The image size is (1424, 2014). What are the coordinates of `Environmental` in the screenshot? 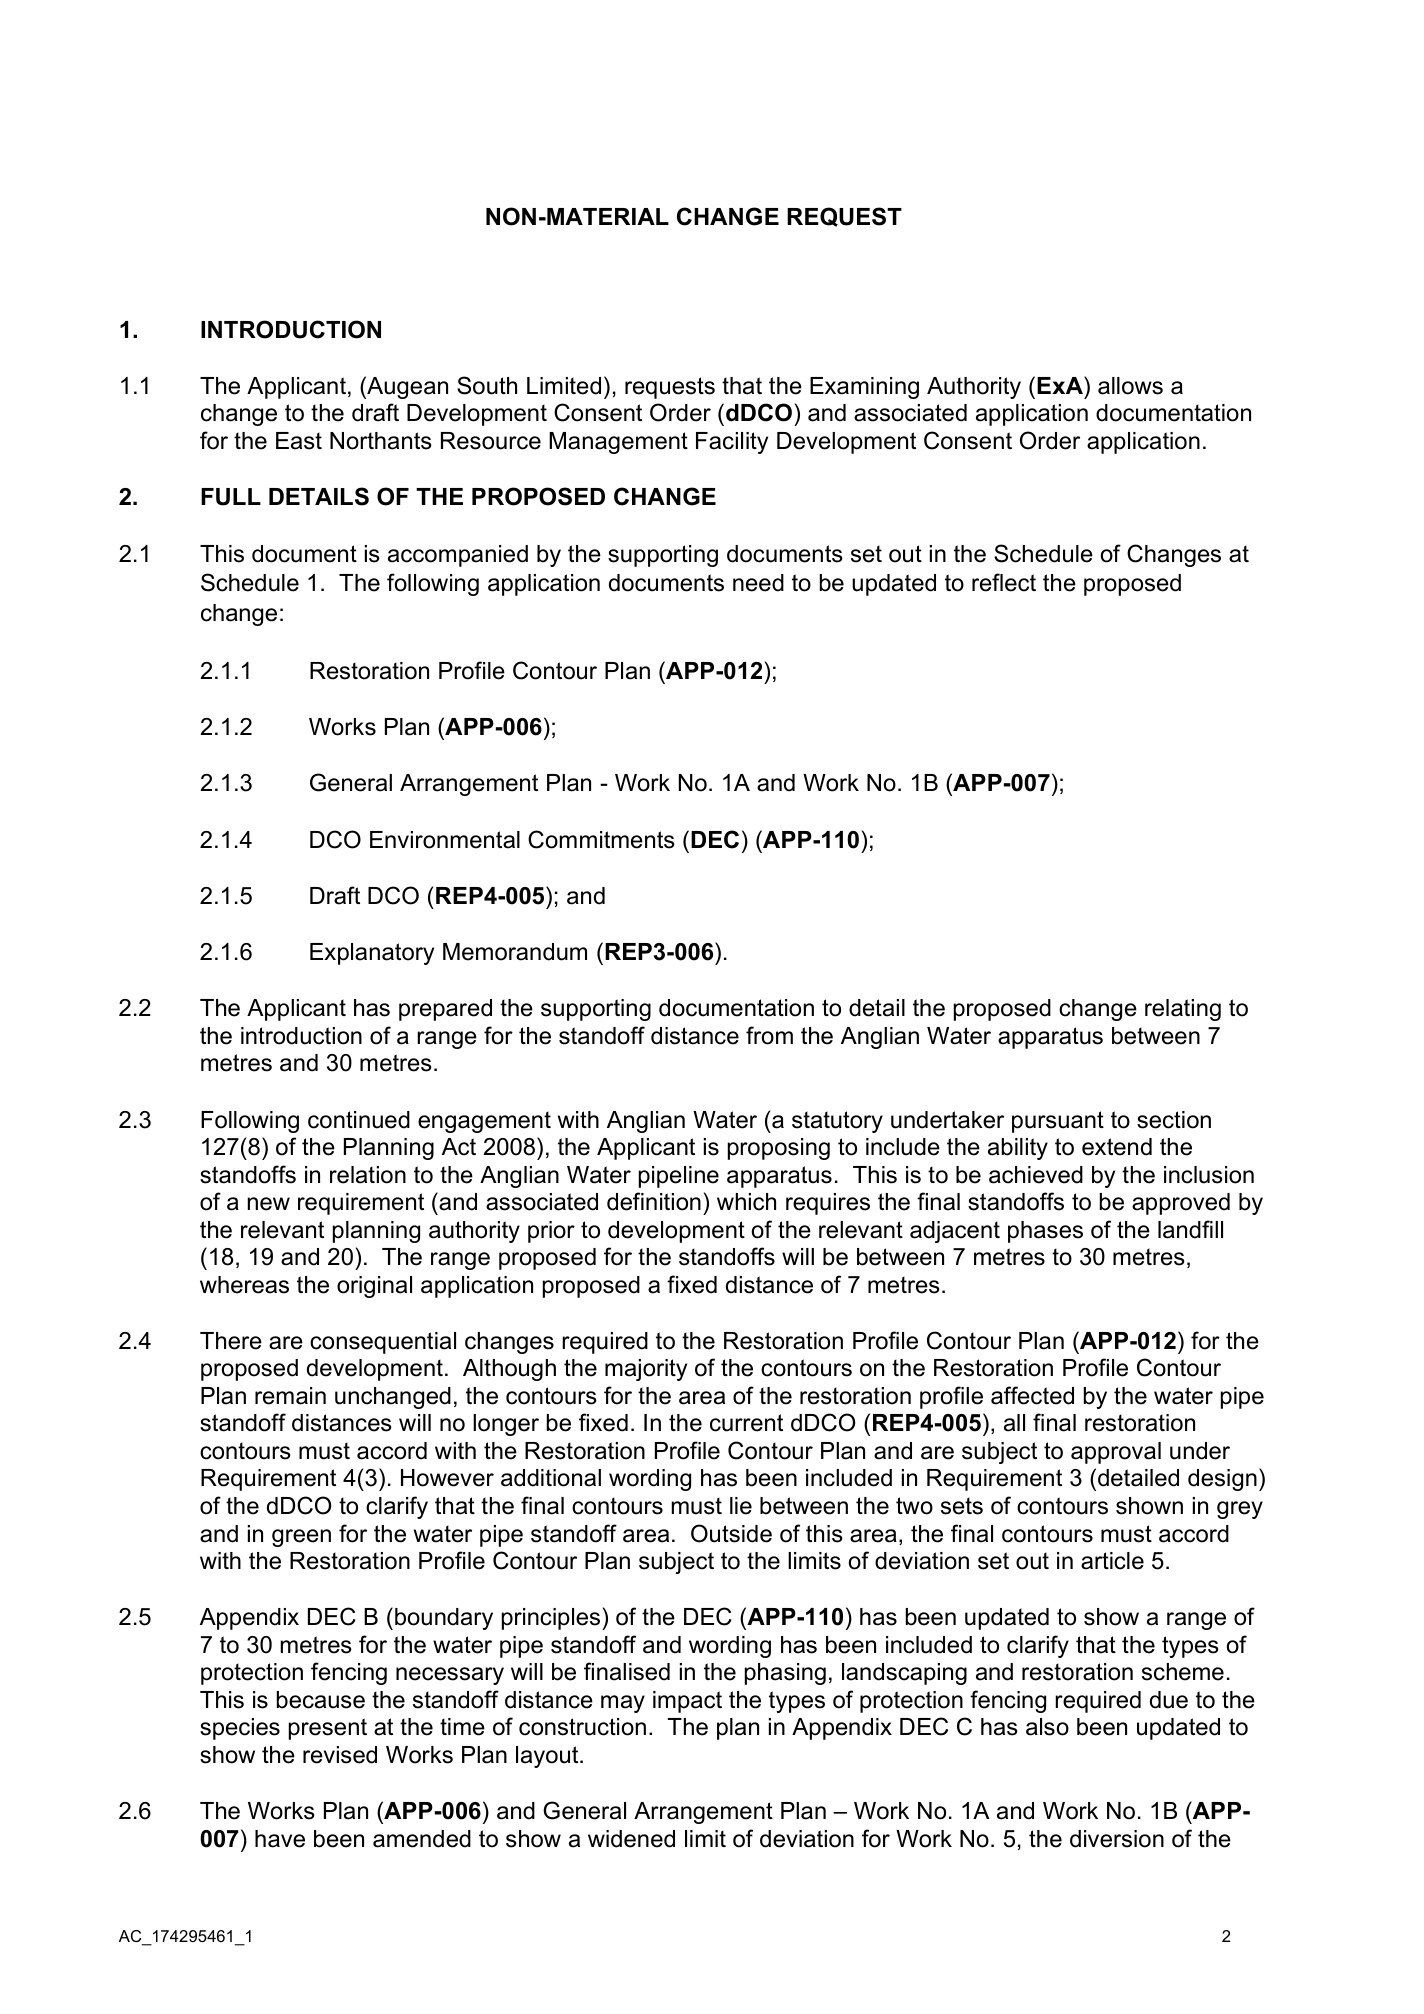 It's located at (445, 840).
